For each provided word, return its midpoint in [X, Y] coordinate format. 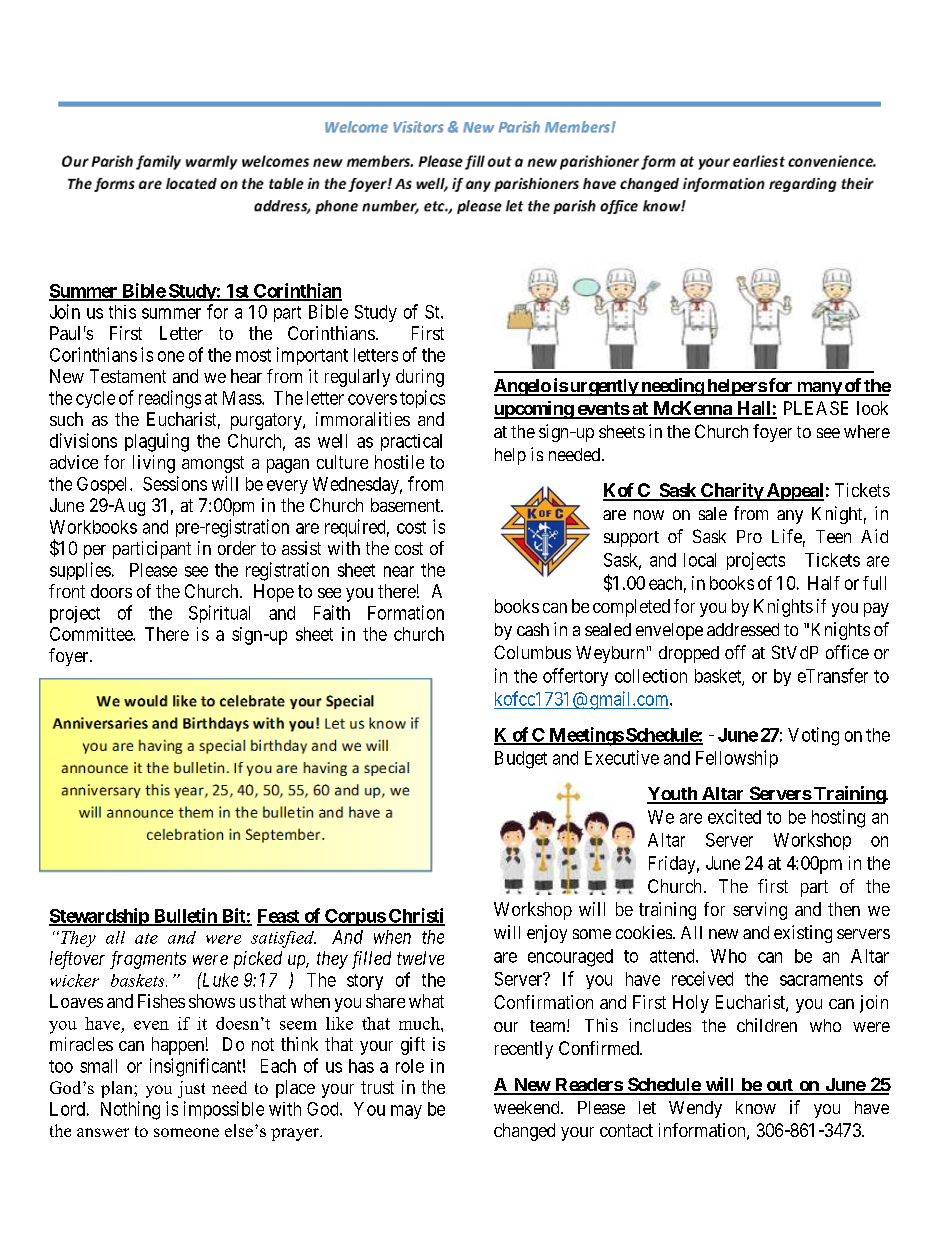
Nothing [130, 1110]
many [818, 389]
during [420, 378]
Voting [813, 736]
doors [111, 591]
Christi [416, 916]
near [399, 571]
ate [146, 938]
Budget [521, 760]
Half [824, 583]
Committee [92, 634]
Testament [128, 376]
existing [803, 934]
